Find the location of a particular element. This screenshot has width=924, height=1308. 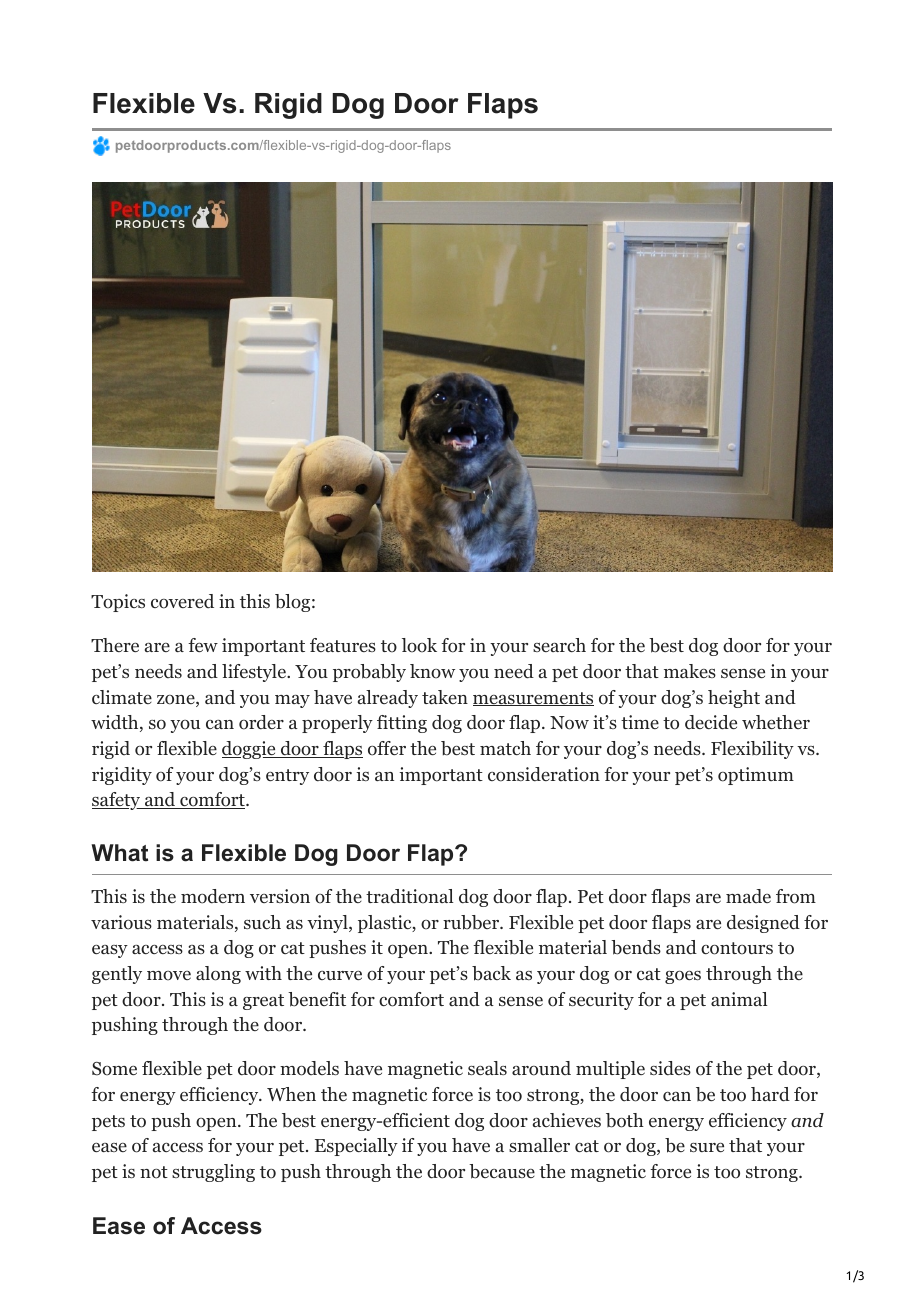

both is located at coordinates (625, 1120).
